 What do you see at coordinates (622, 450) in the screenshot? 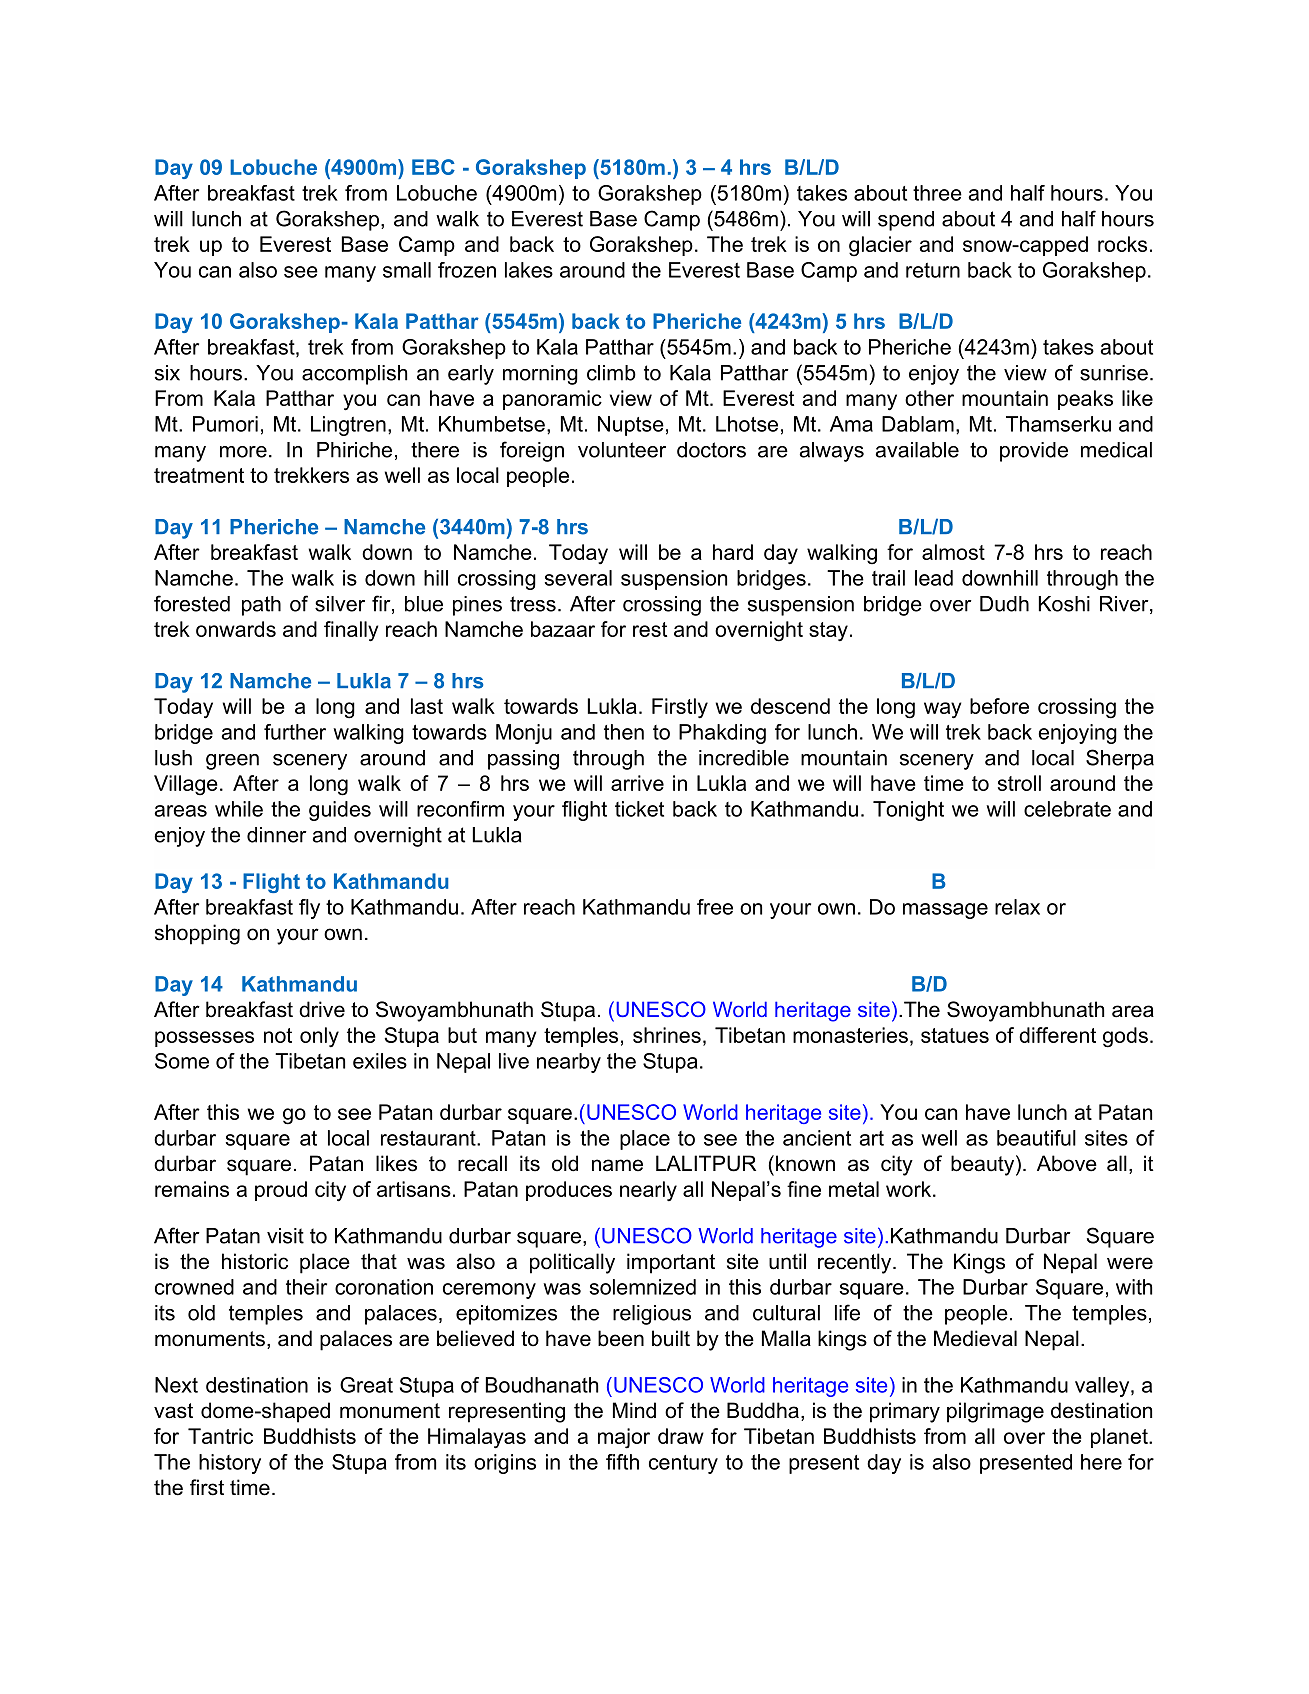
I see `volunteer` at bounding box center [622, 450].
